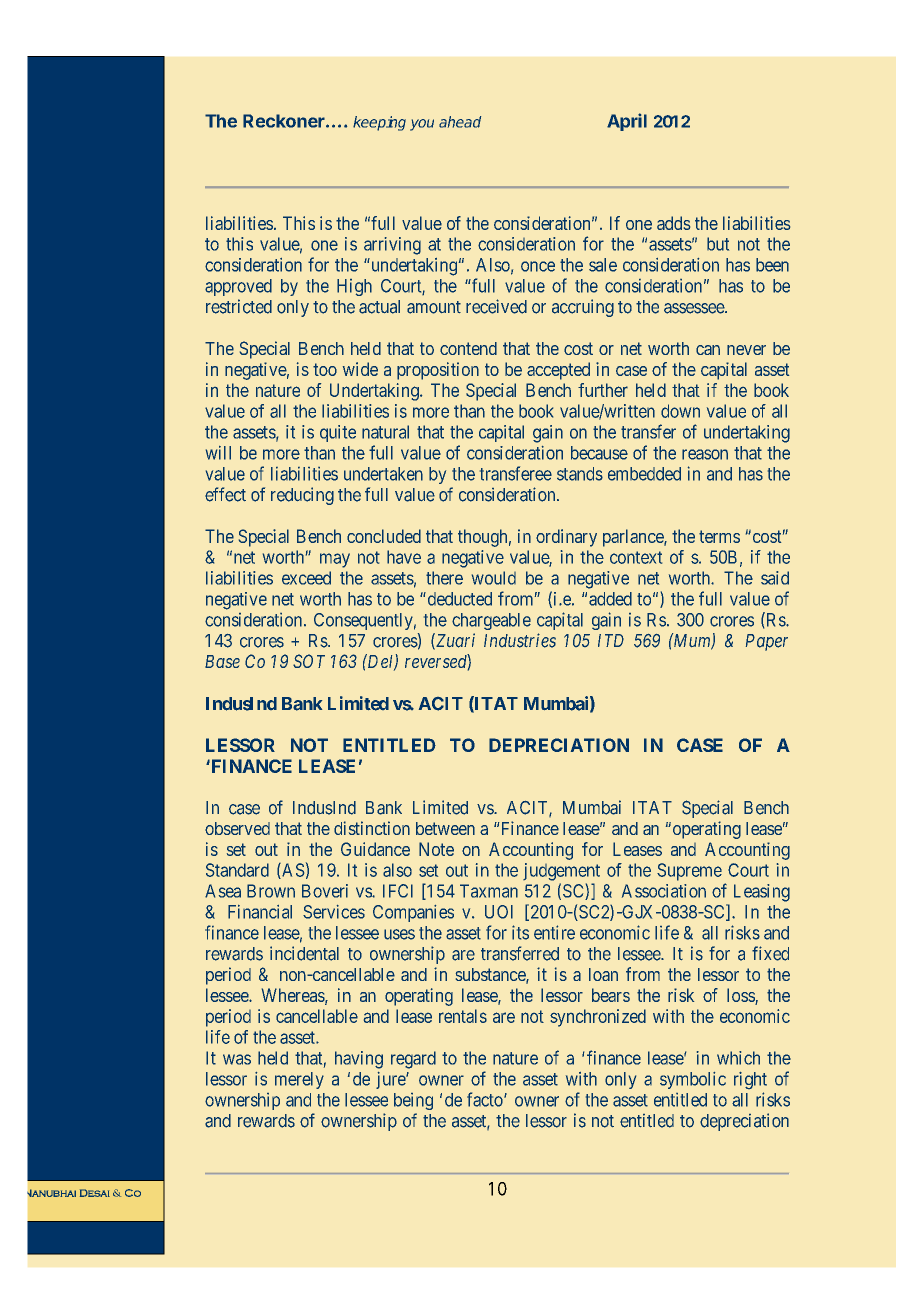 The image size is (924, 1308). What do you see at coordinates (285, 121) in the page?
I see `Reckoner` at bounding box center [285, 121].
